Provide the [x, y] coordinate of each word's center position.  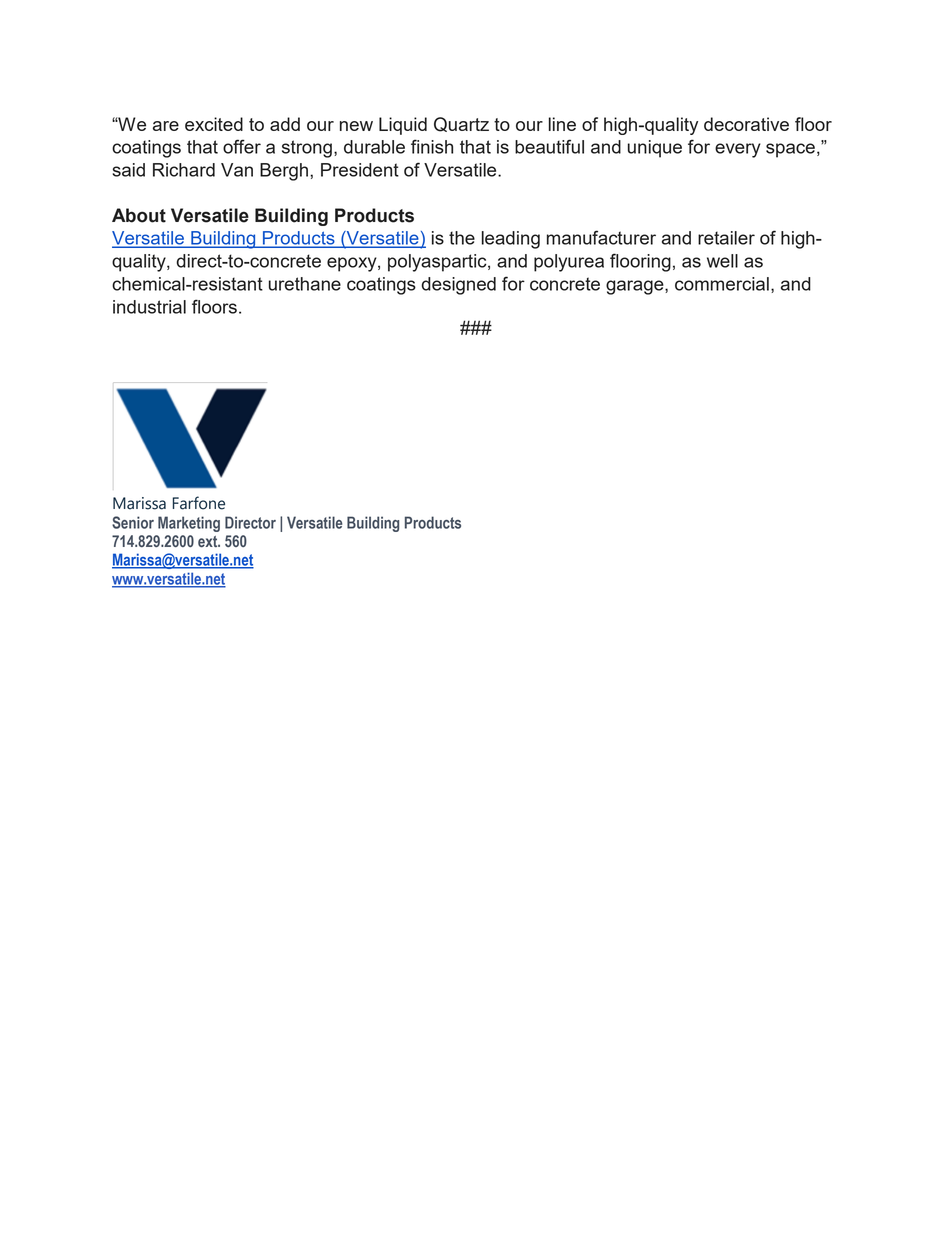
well [722, 261]
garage [636, 287]
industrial [149, 307]
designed [458, 286]
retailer [726, 238]
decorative [746, 124]
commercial [722, 284]
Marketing [189, 524]
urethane [305, 284]
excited [214, 124]
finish [432, 146]
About [139, 215]
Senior [133, 522]
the [462, 238]
